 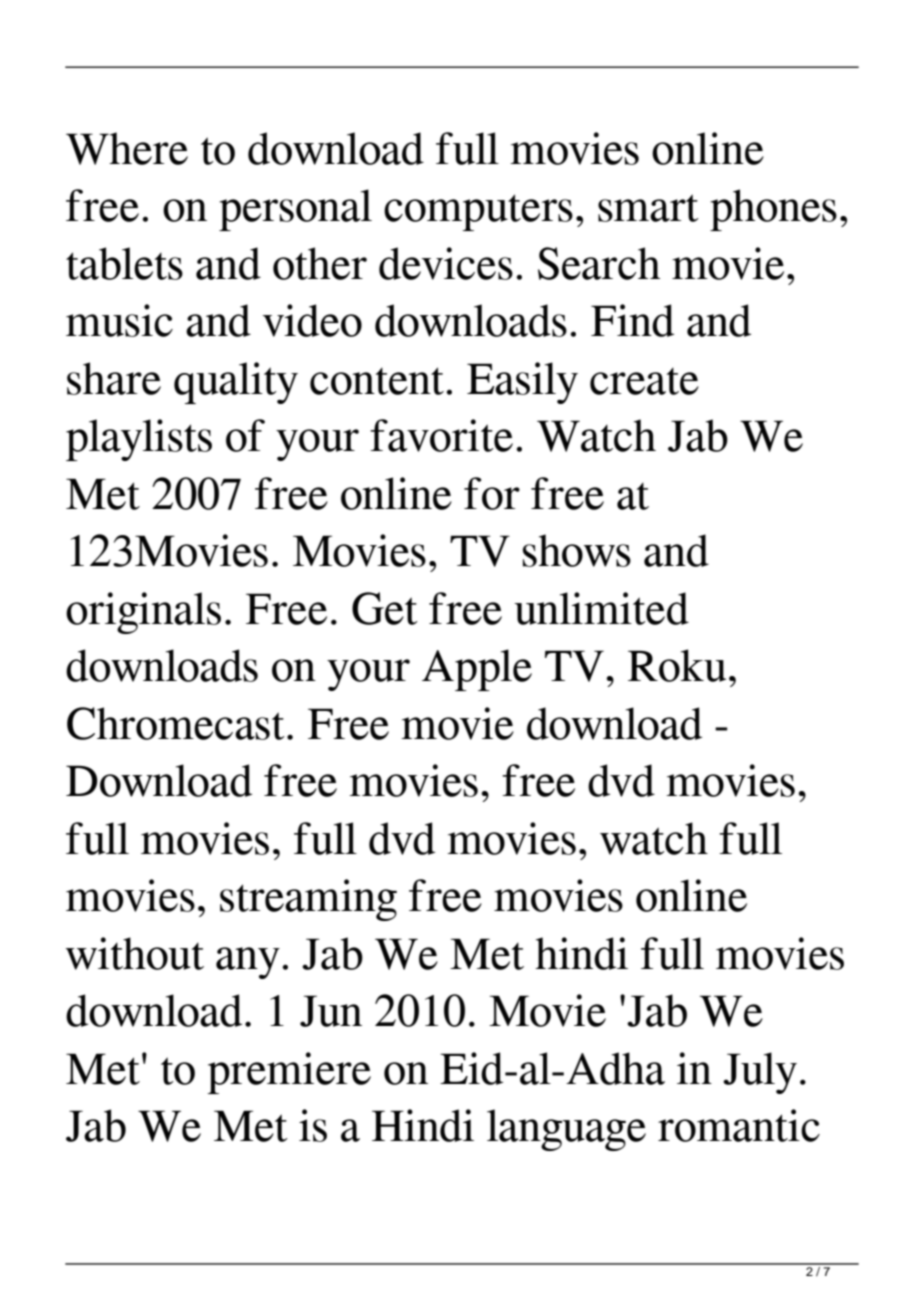 I want to click on streaming, so click(x=308, y=900).
